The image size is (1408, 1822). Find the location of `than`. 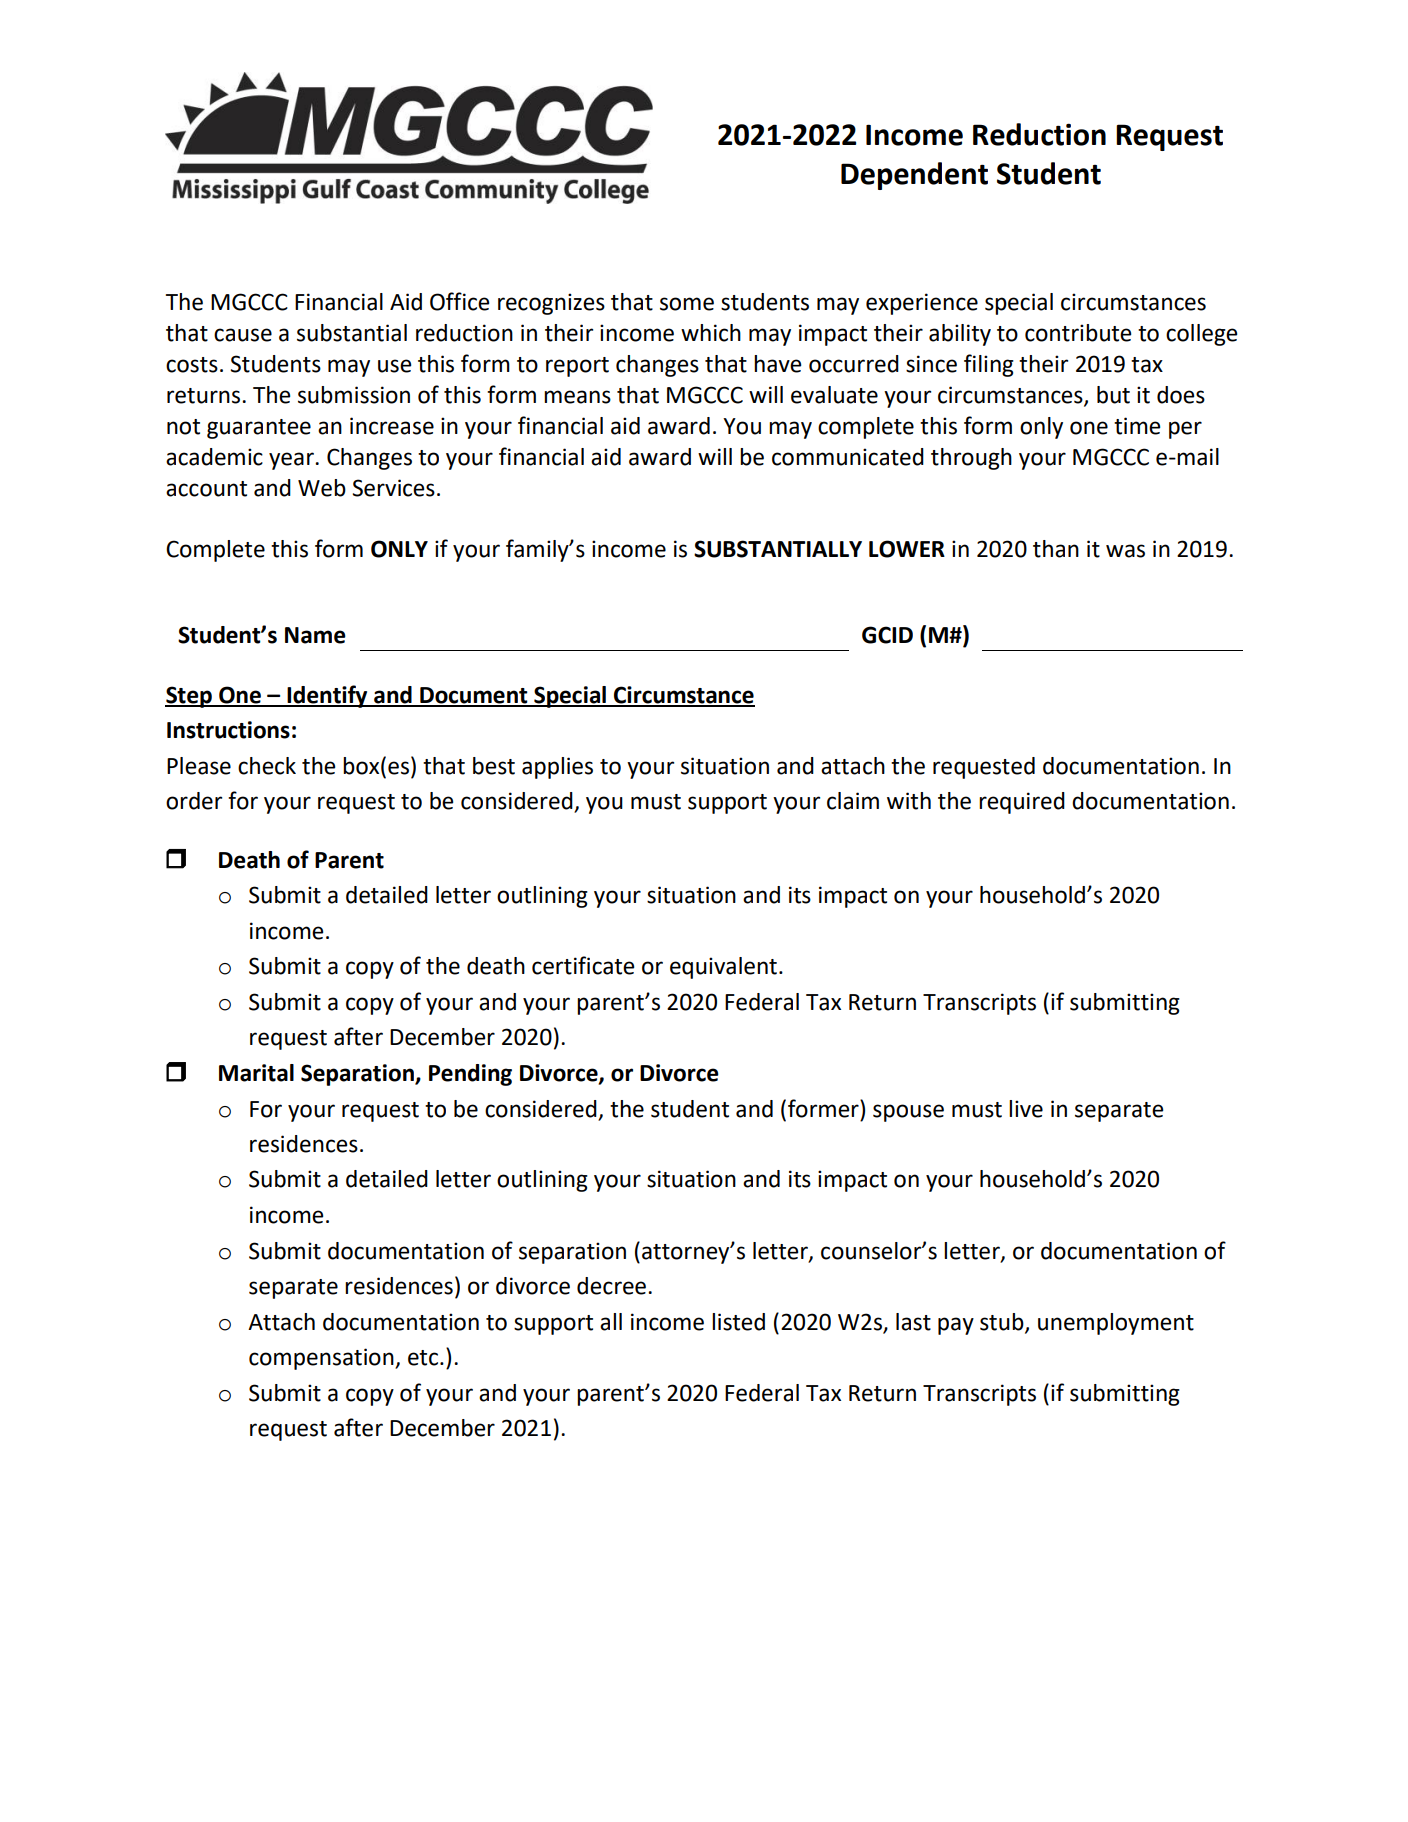

than is located at coordinates (1056, 549).
